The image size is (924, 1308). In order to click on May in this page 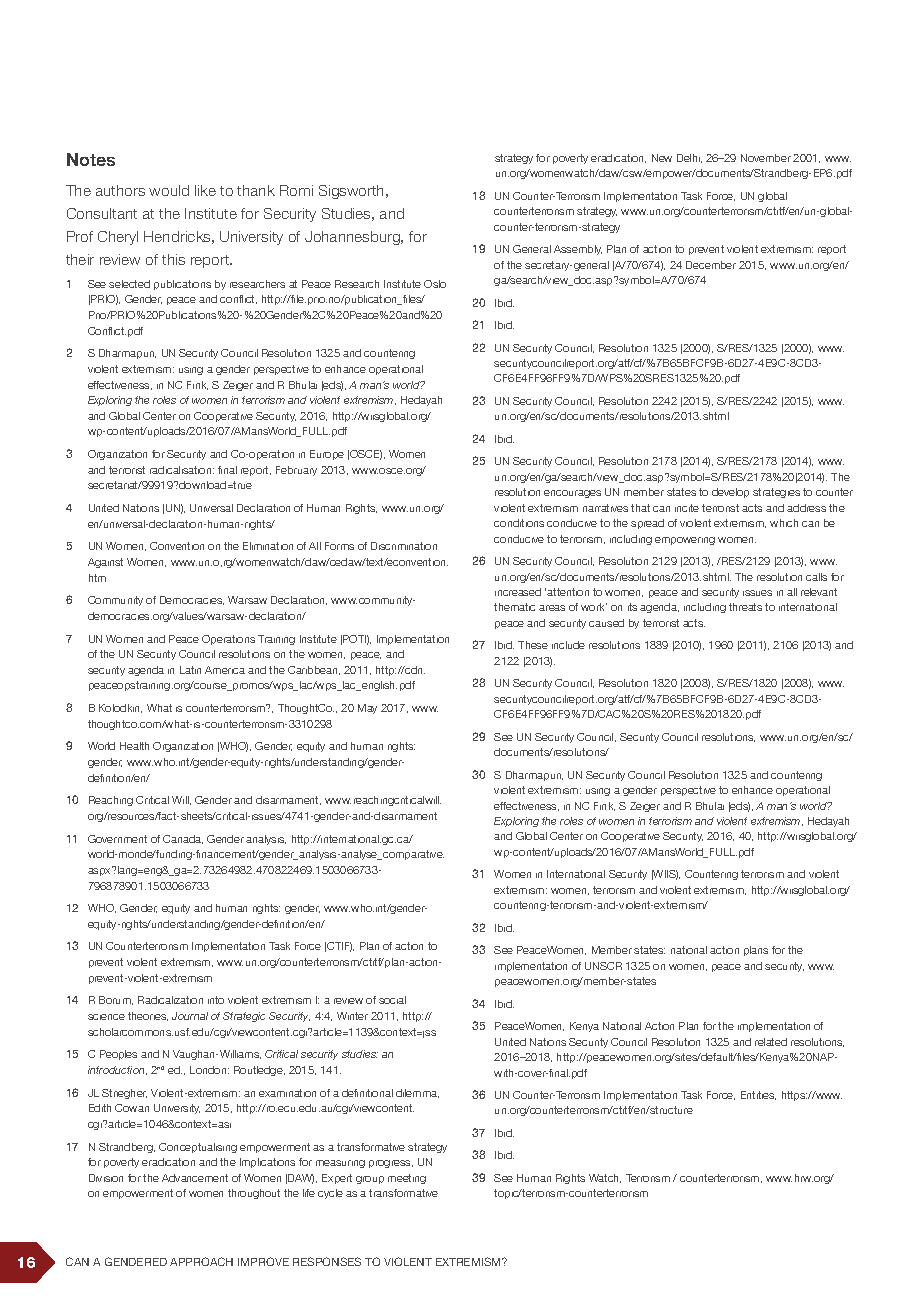, I will do `click(367, 709)`.
